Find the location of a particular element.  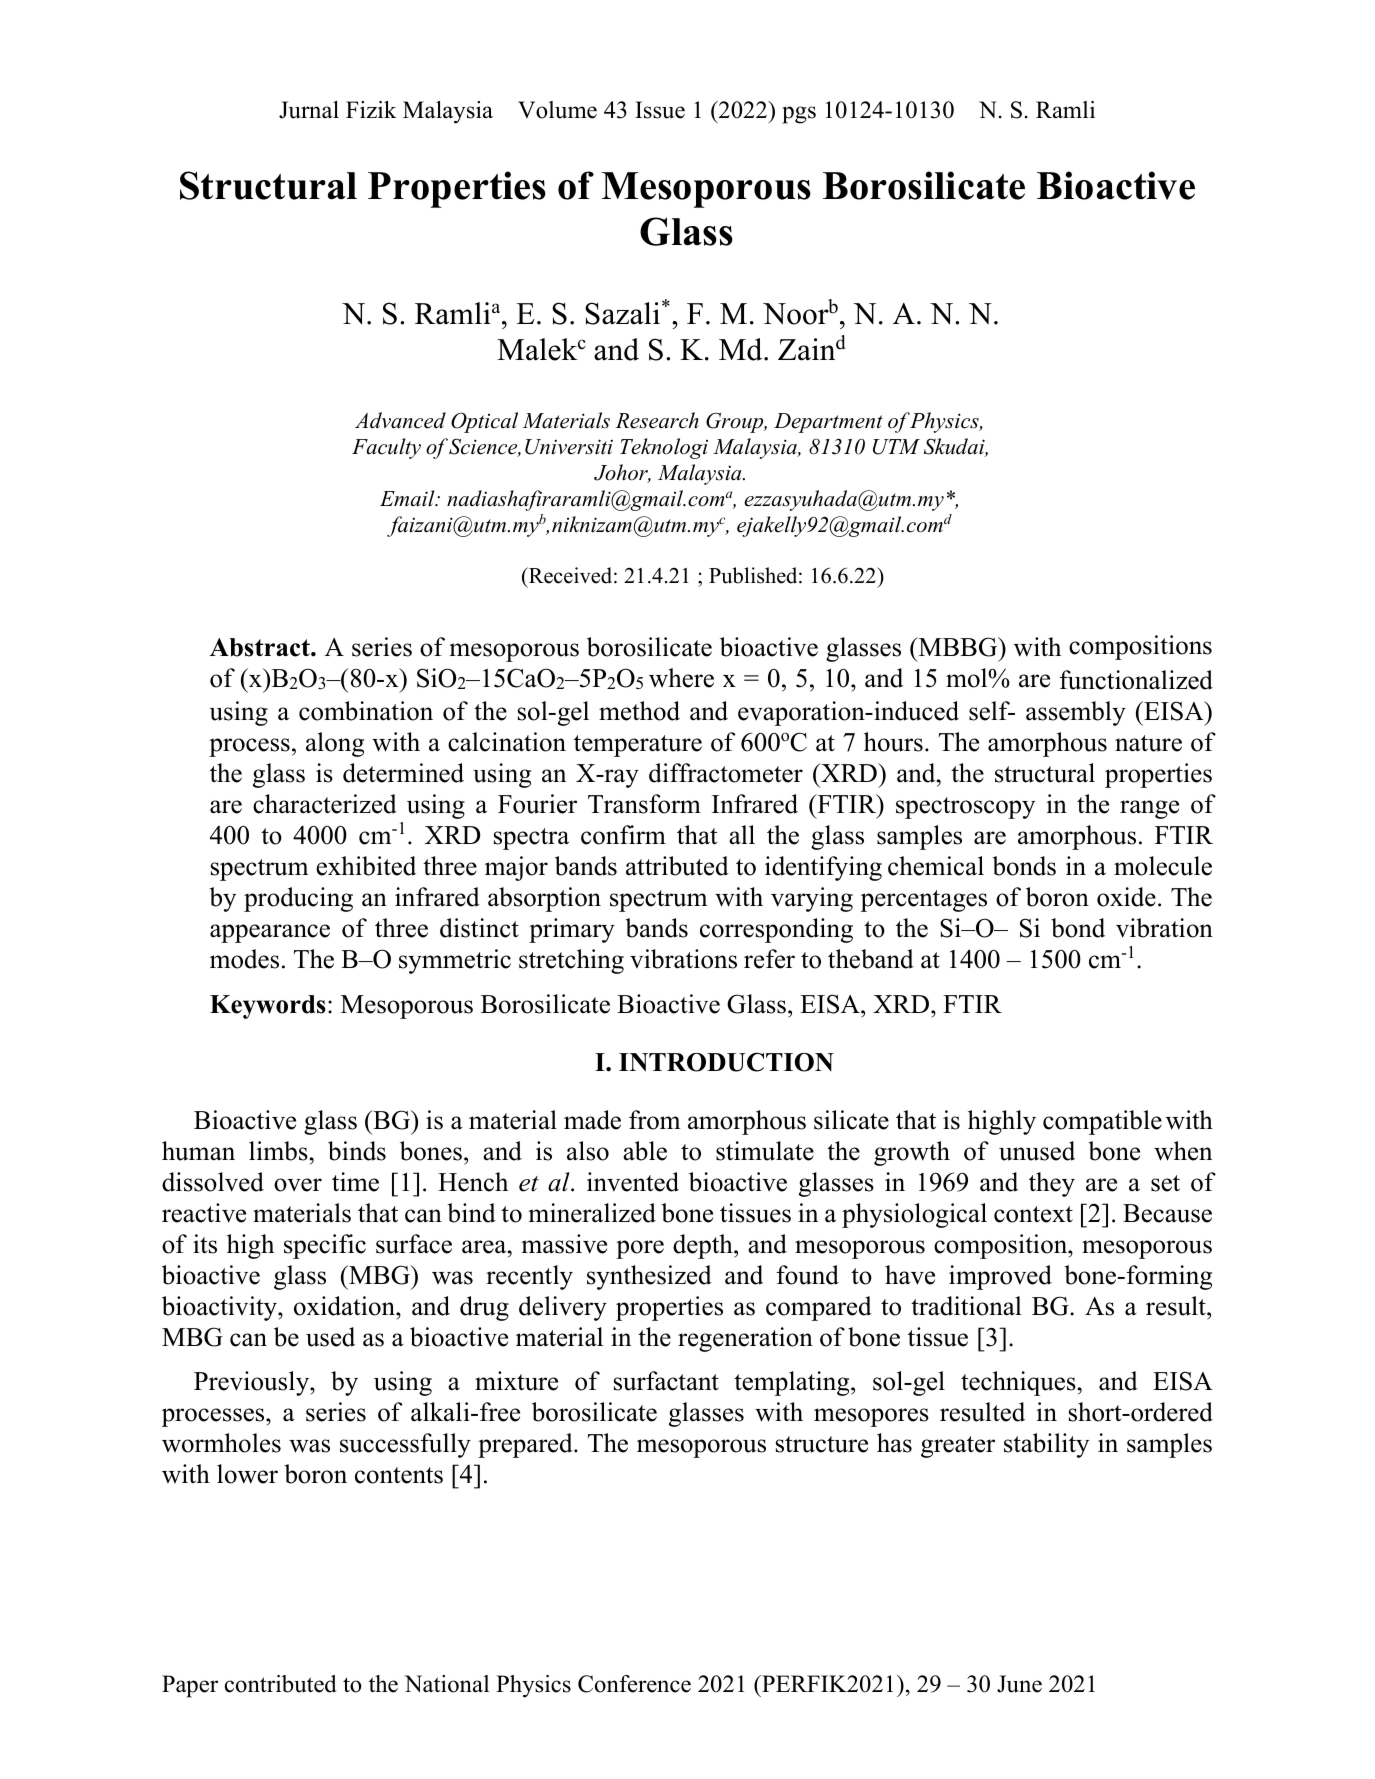

June is located at coordinates (1019, 1684).
